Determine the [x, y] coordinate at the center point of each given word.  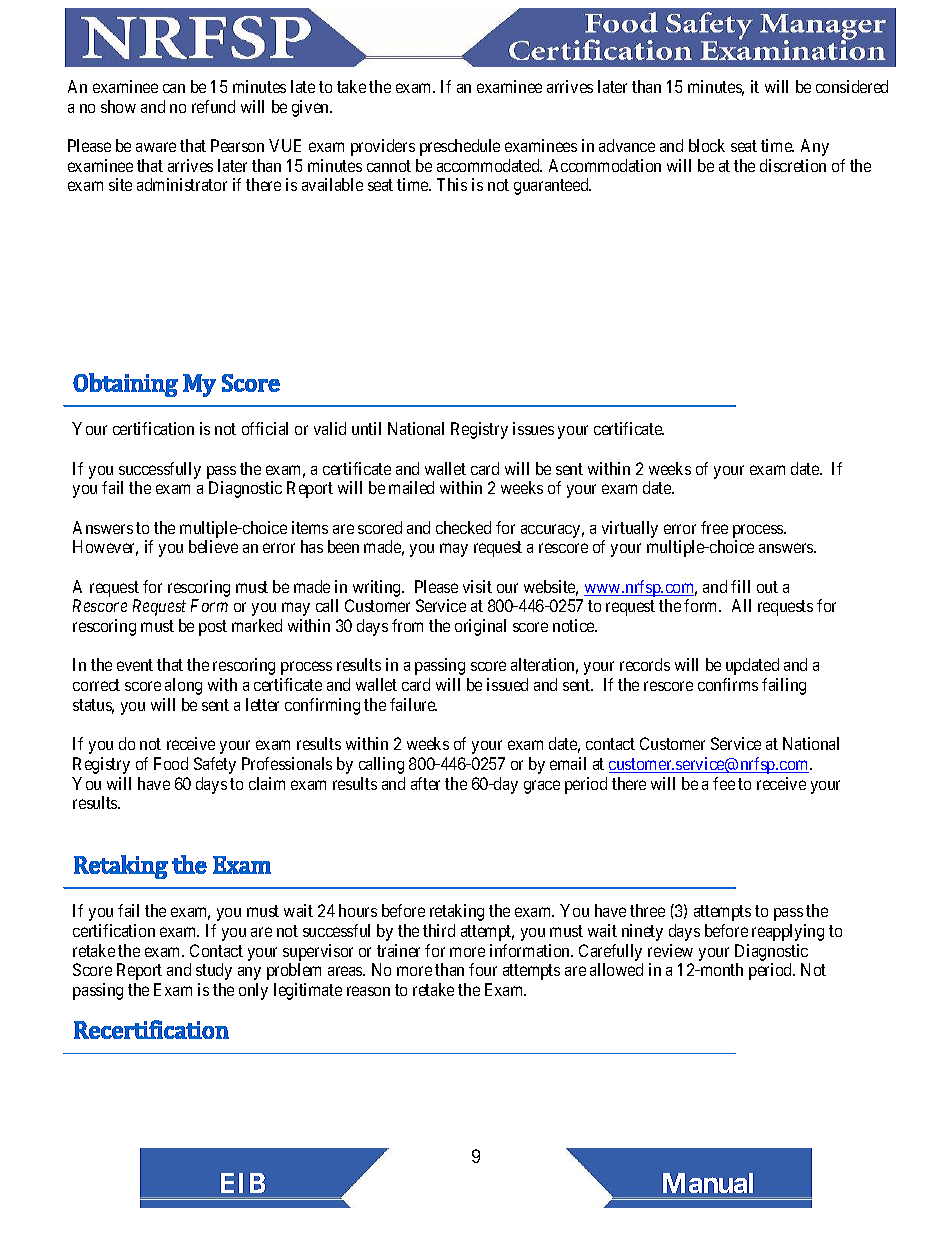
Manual [708, 1183]
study [214, 971]
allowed [616, 969]
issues [533, 428]
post [213, 628]
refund [213, 106]
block [707, 145]
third [439, 930]
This [452, 184]
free [714, 527]
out [767, 587]
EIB [243, 1183]
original [480, 627]
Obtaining [125, 385]
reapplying [788, 932]
